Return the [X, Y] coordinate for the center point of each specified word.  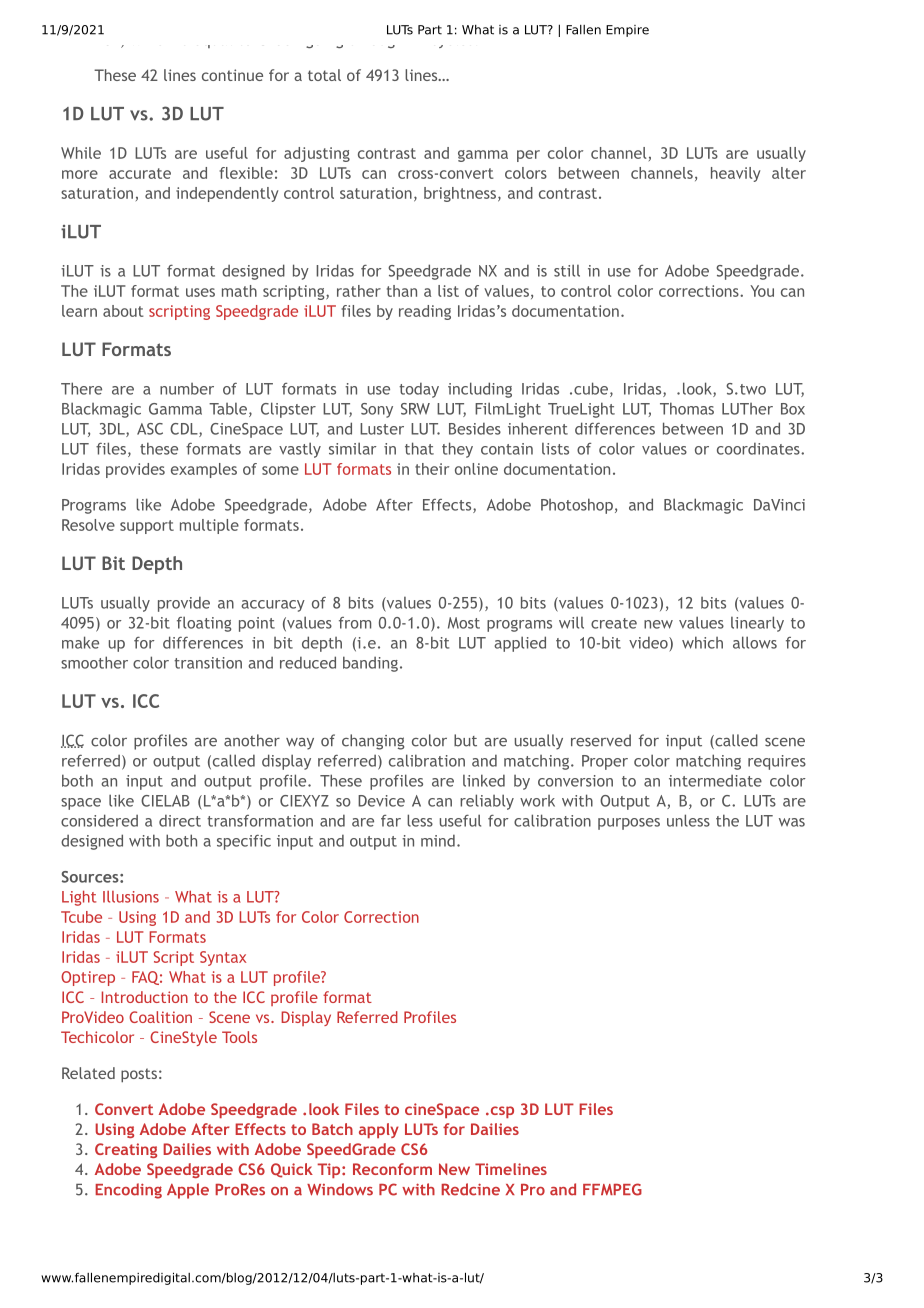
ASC [150, 429]
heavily [735, 174]
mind [438, 841]
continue [232, 75]
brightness [460, 194]
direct [180, 821]
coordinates [759, 449]
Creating [126, 1150]
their [432, 469]
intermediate [715, 781]
